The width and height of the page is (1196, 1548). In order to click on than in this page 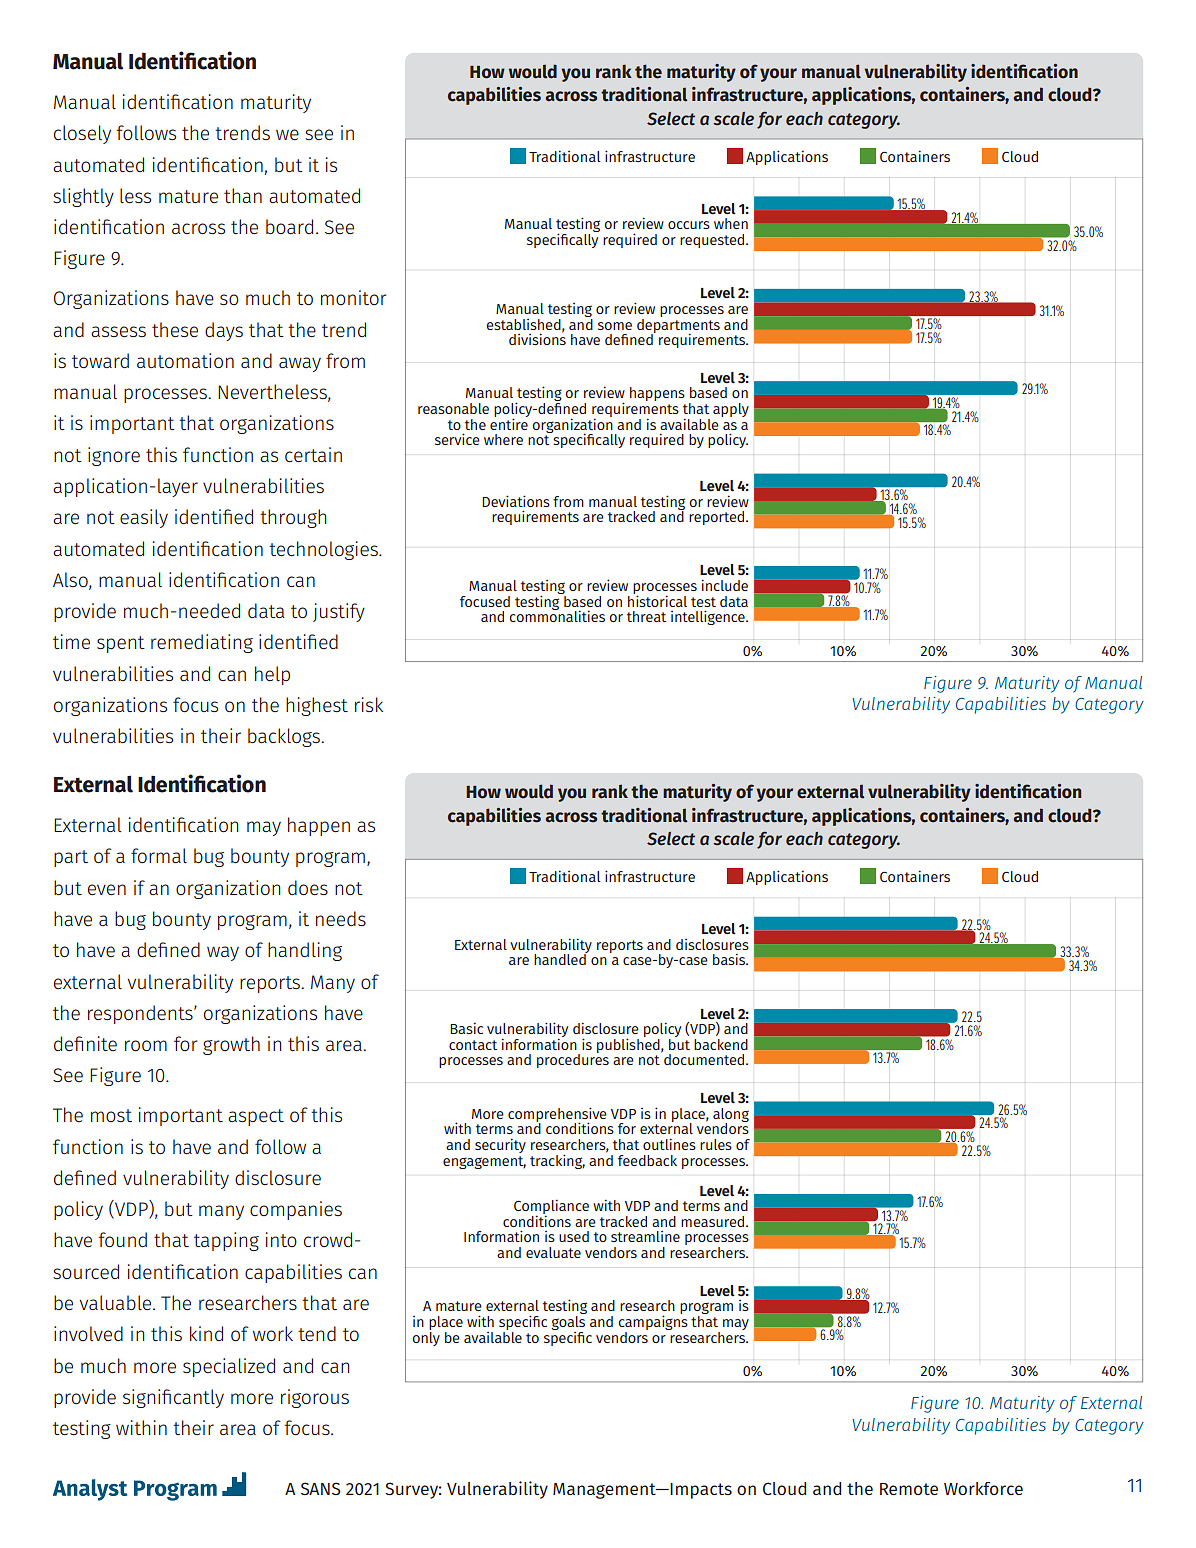, I will do `click(243, 195)`.
